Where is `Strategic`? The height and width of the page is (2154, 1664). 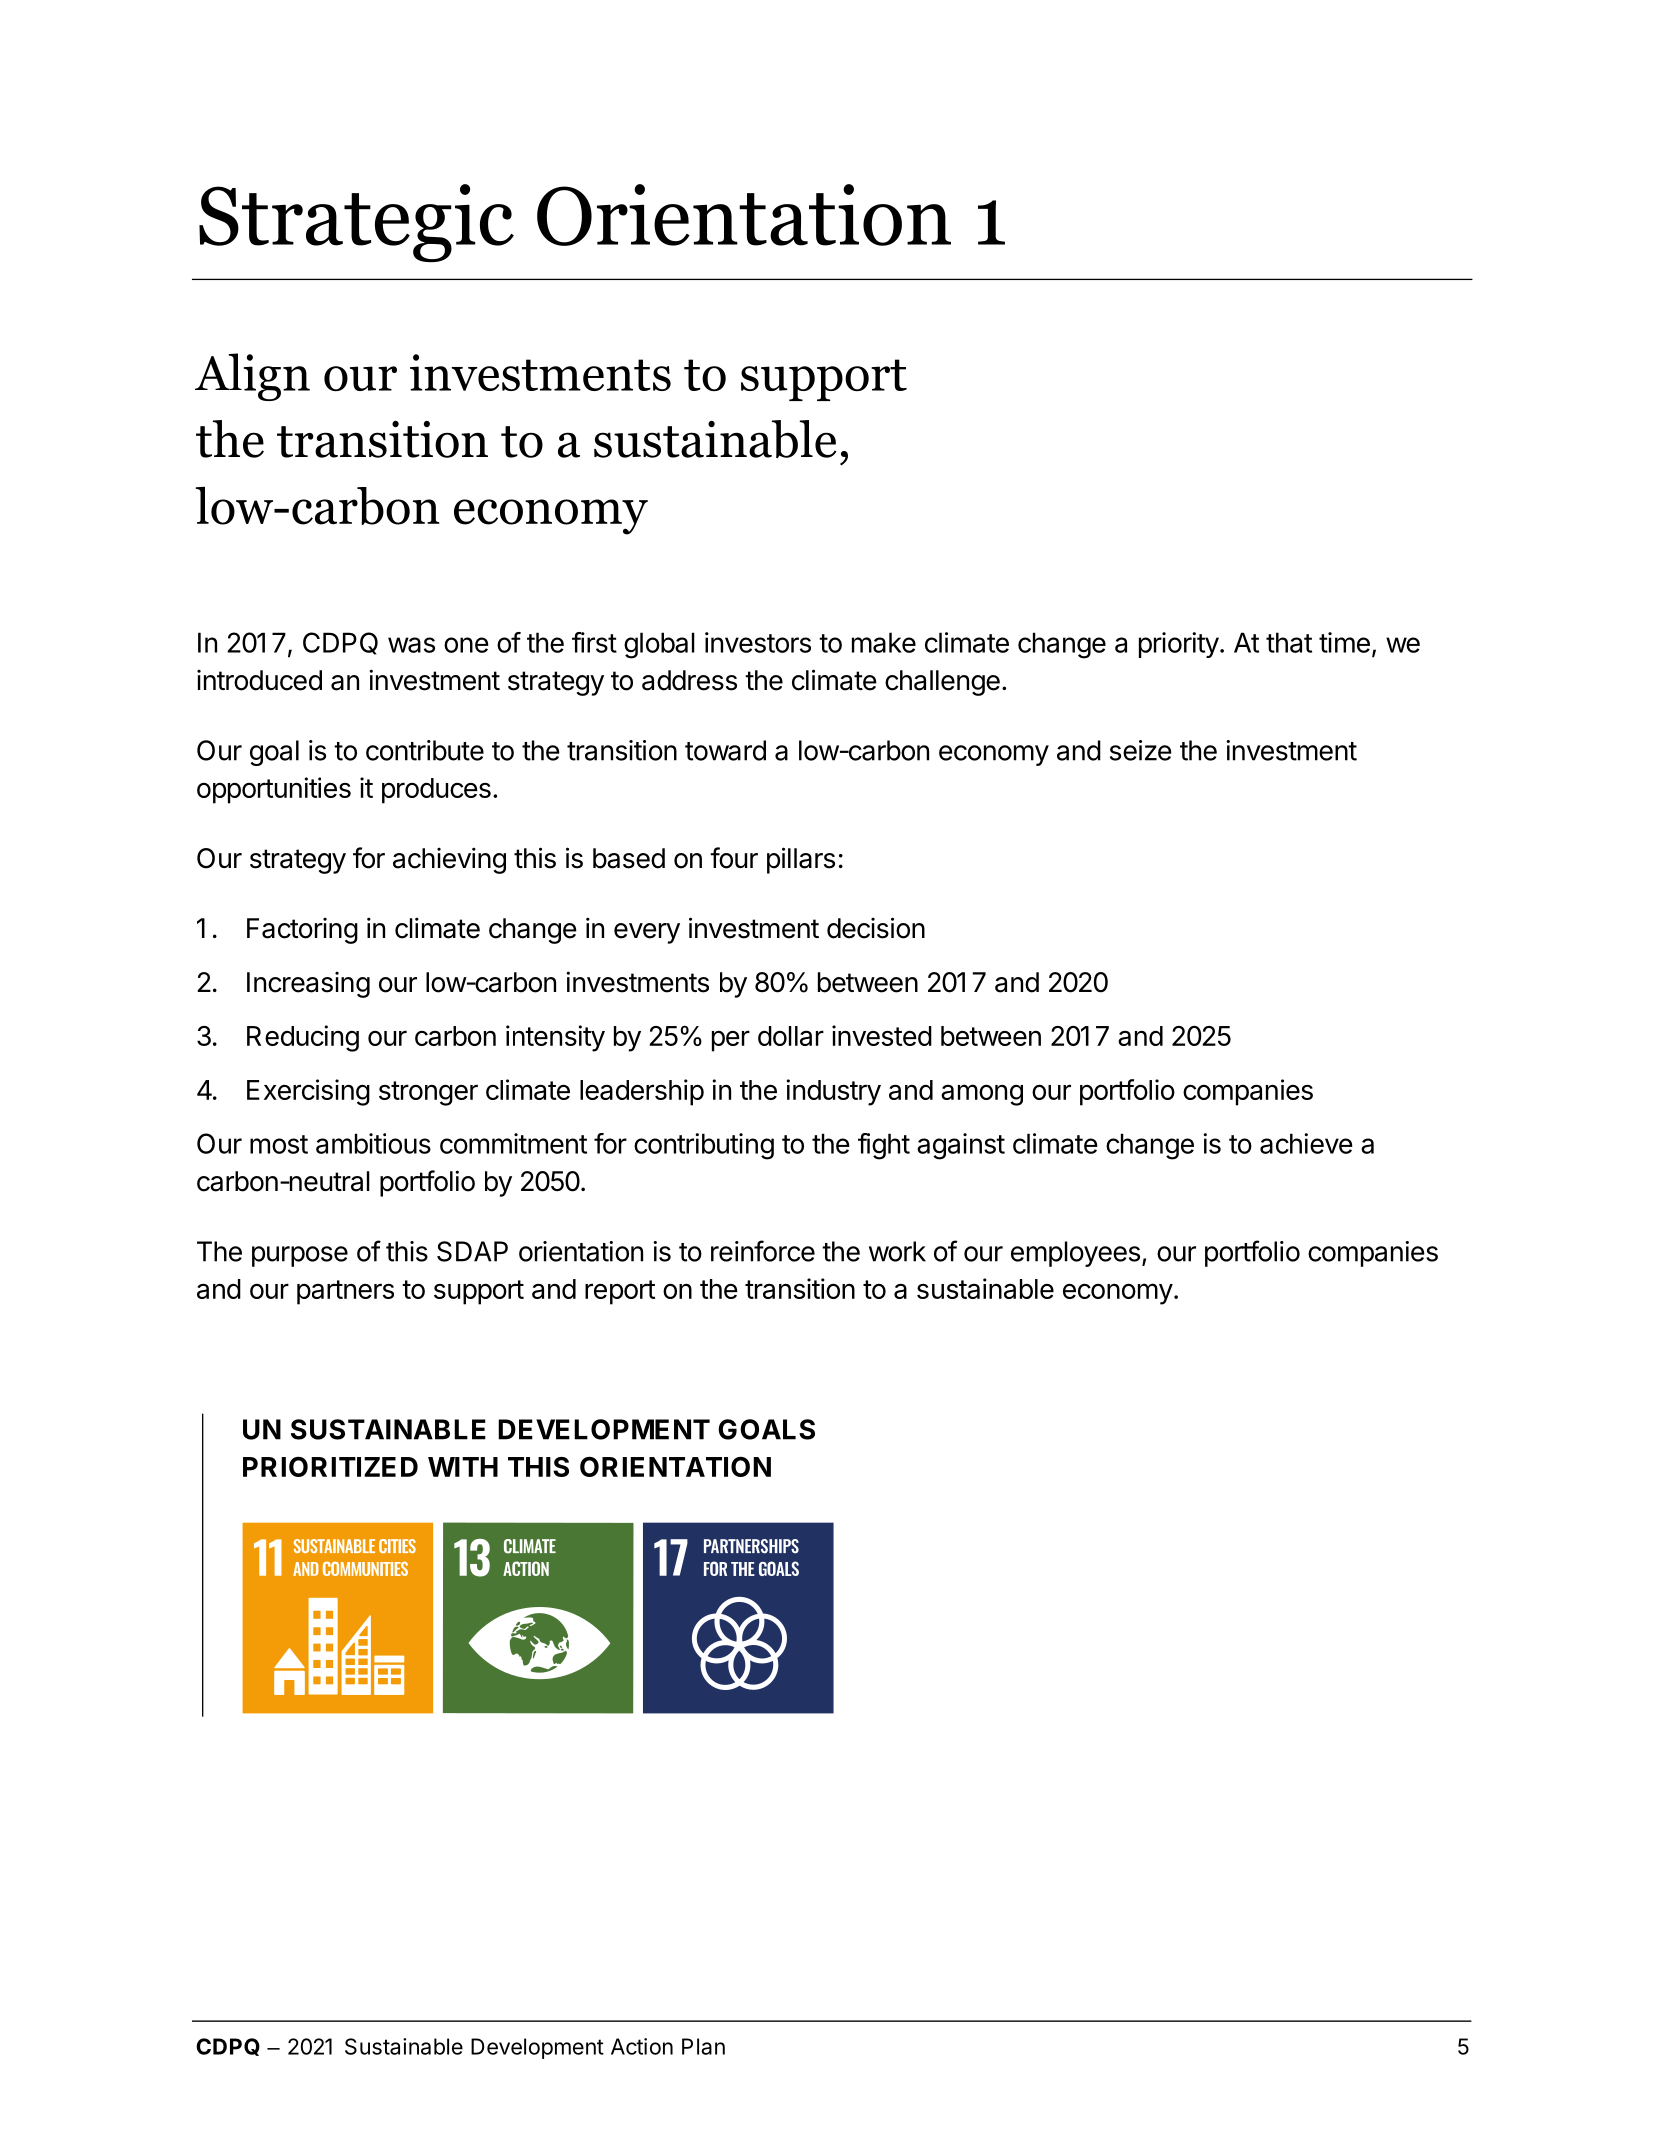
Strategic is located at coordinates (356, 223).
